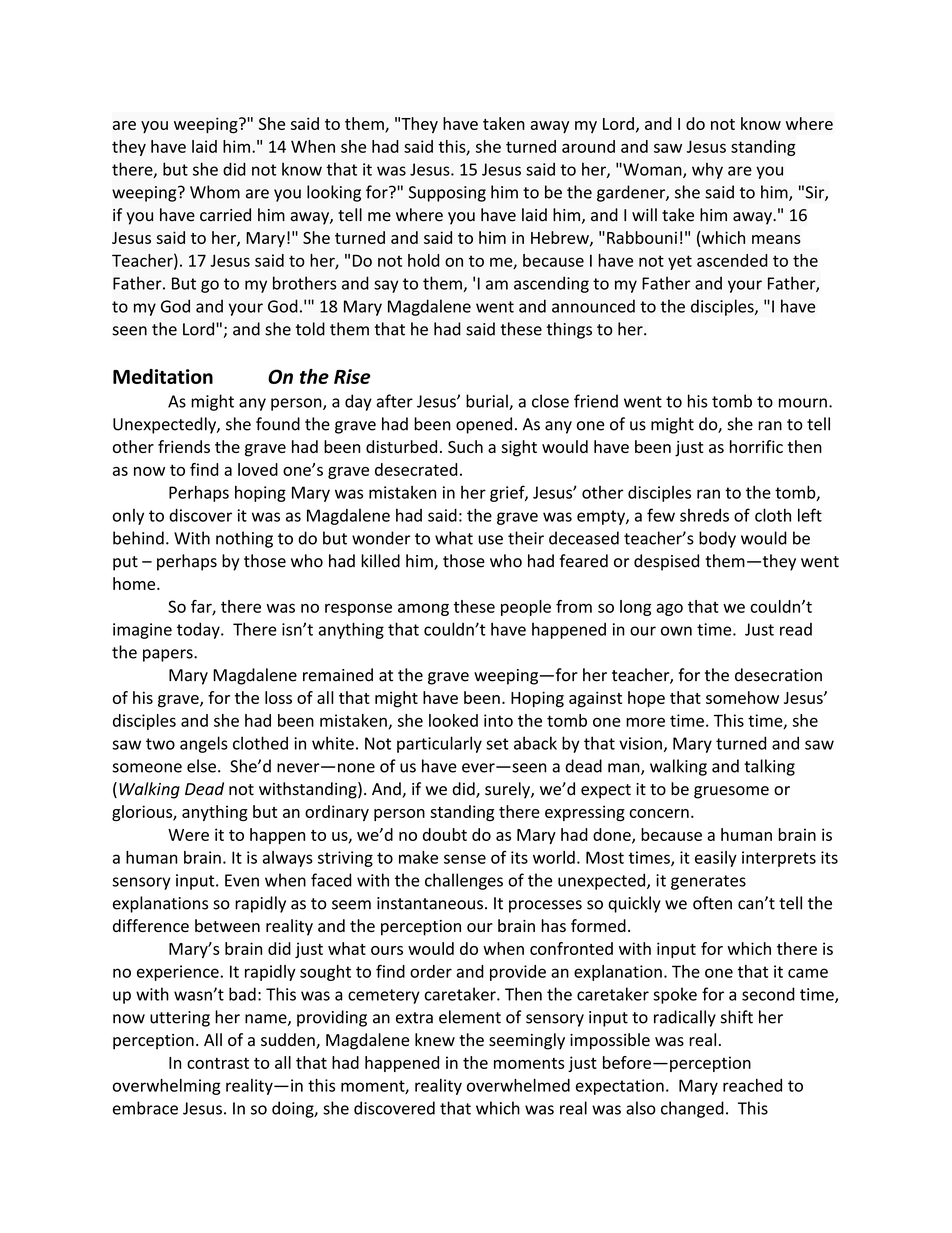  Describe the element at coordinates (215, 192) in the screenshot. I see `Whom` at that location.
